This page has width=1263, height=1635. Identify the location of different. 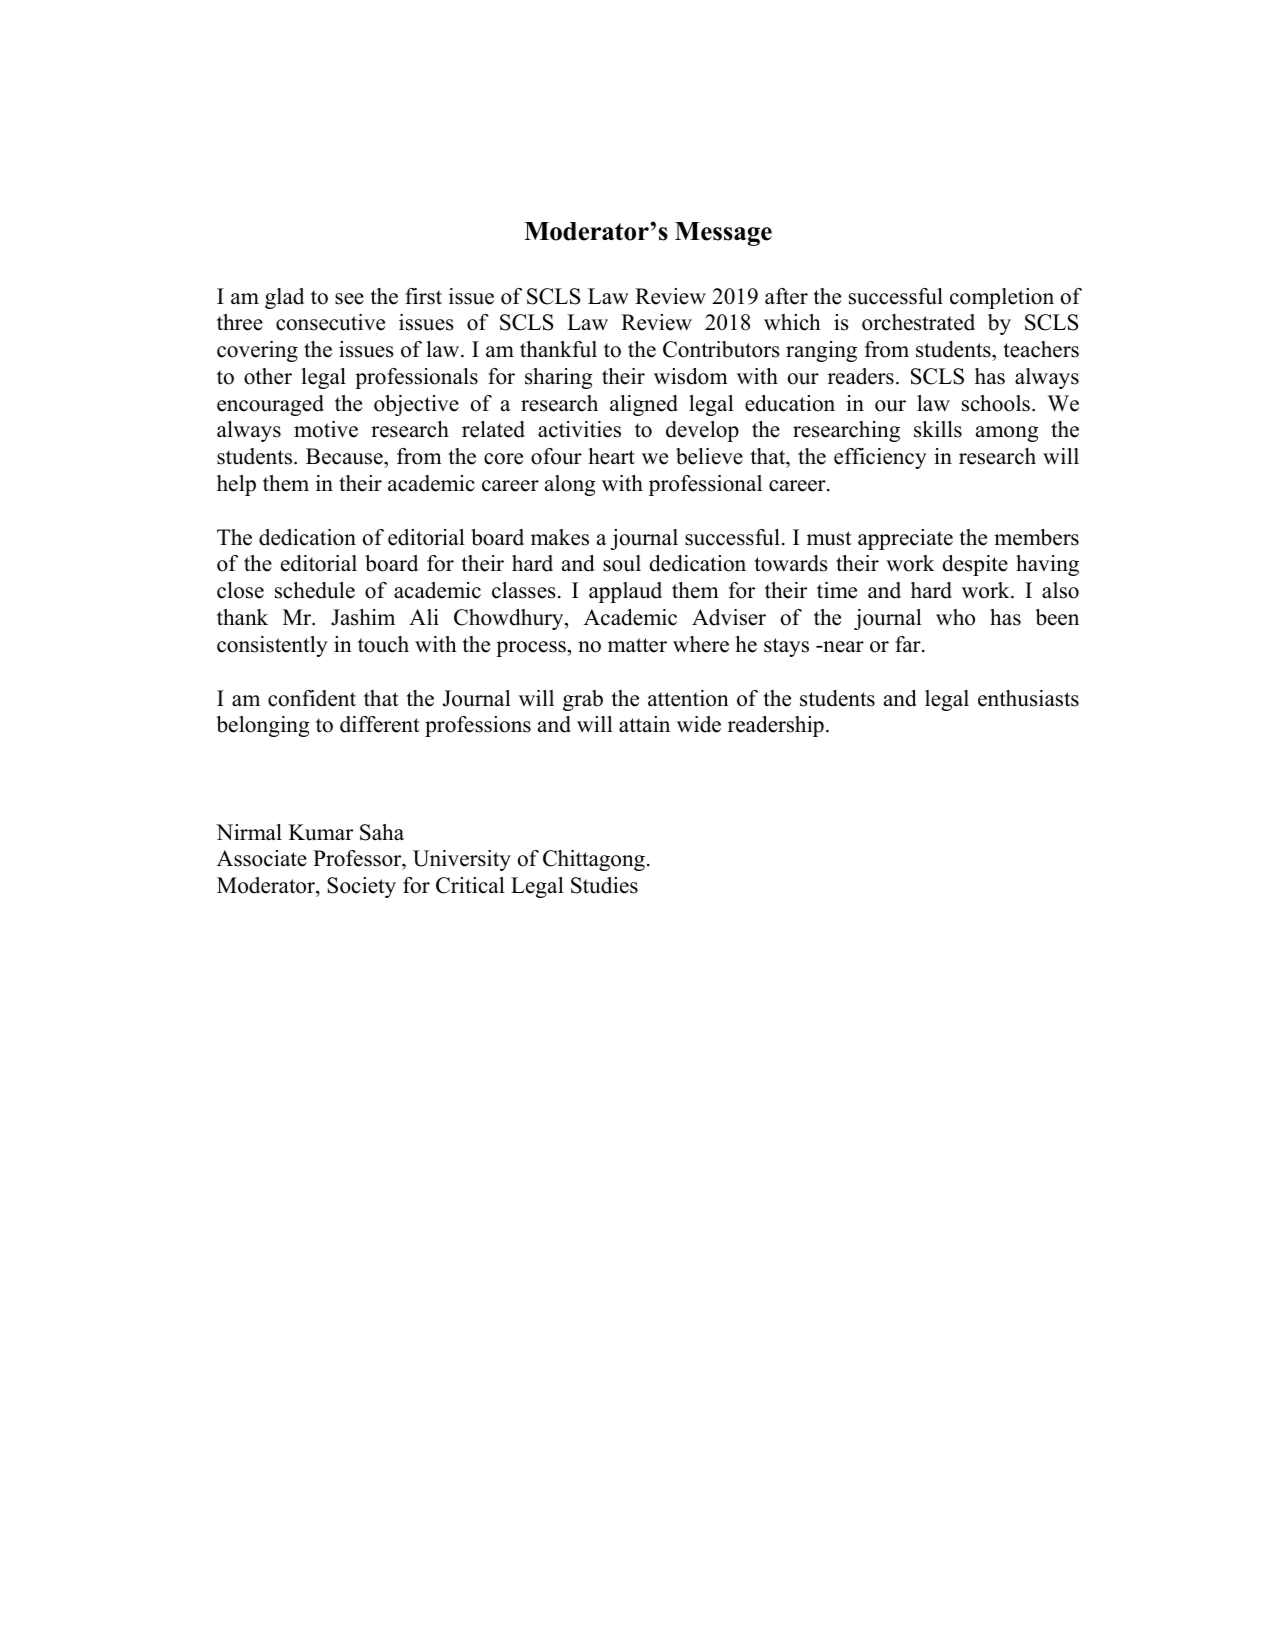
(380, 724).
